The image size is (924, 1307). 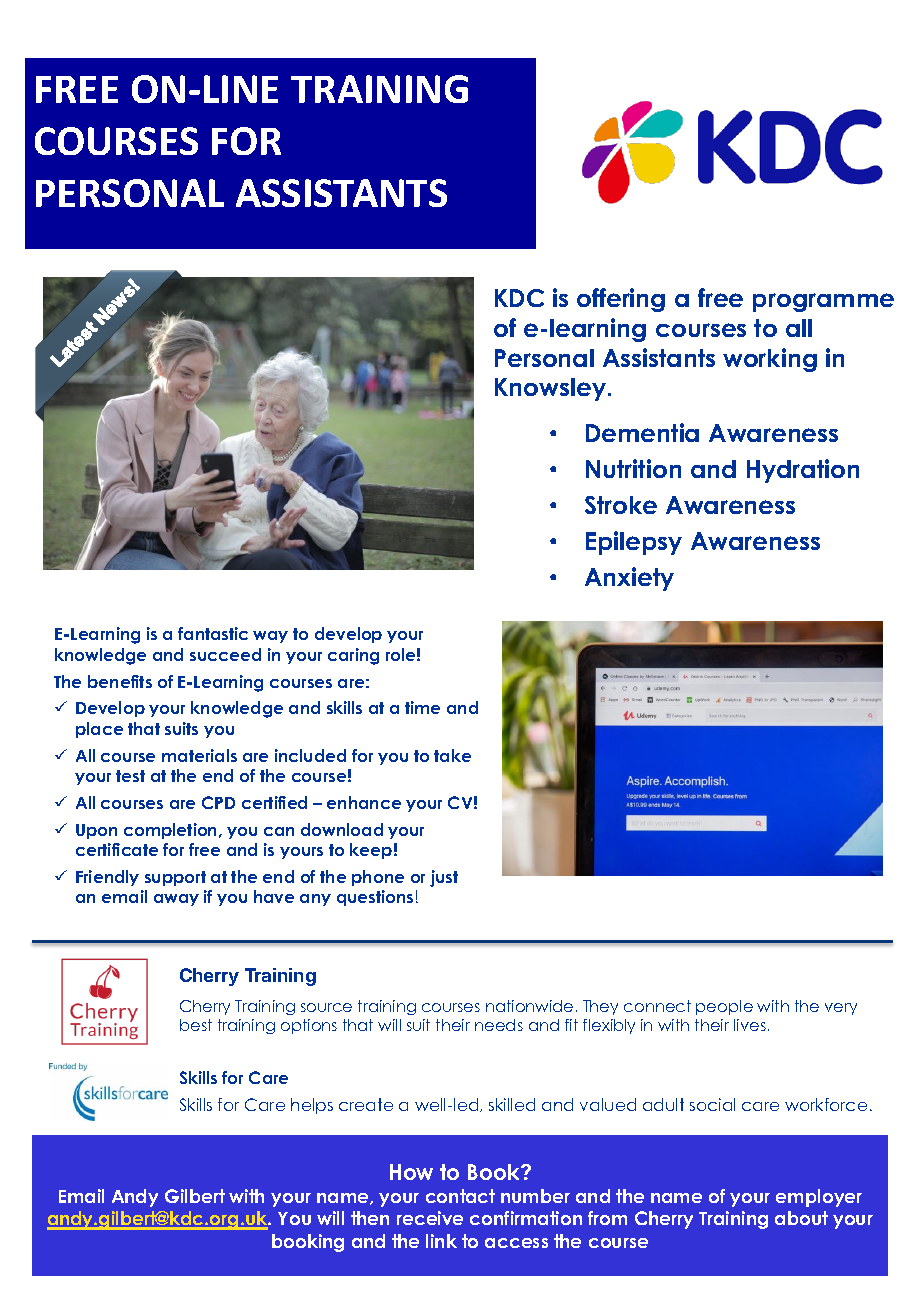 What do you see at coordinates (770, 360) in the screenshot?
I see `working` at bounding box center [770, 360].
